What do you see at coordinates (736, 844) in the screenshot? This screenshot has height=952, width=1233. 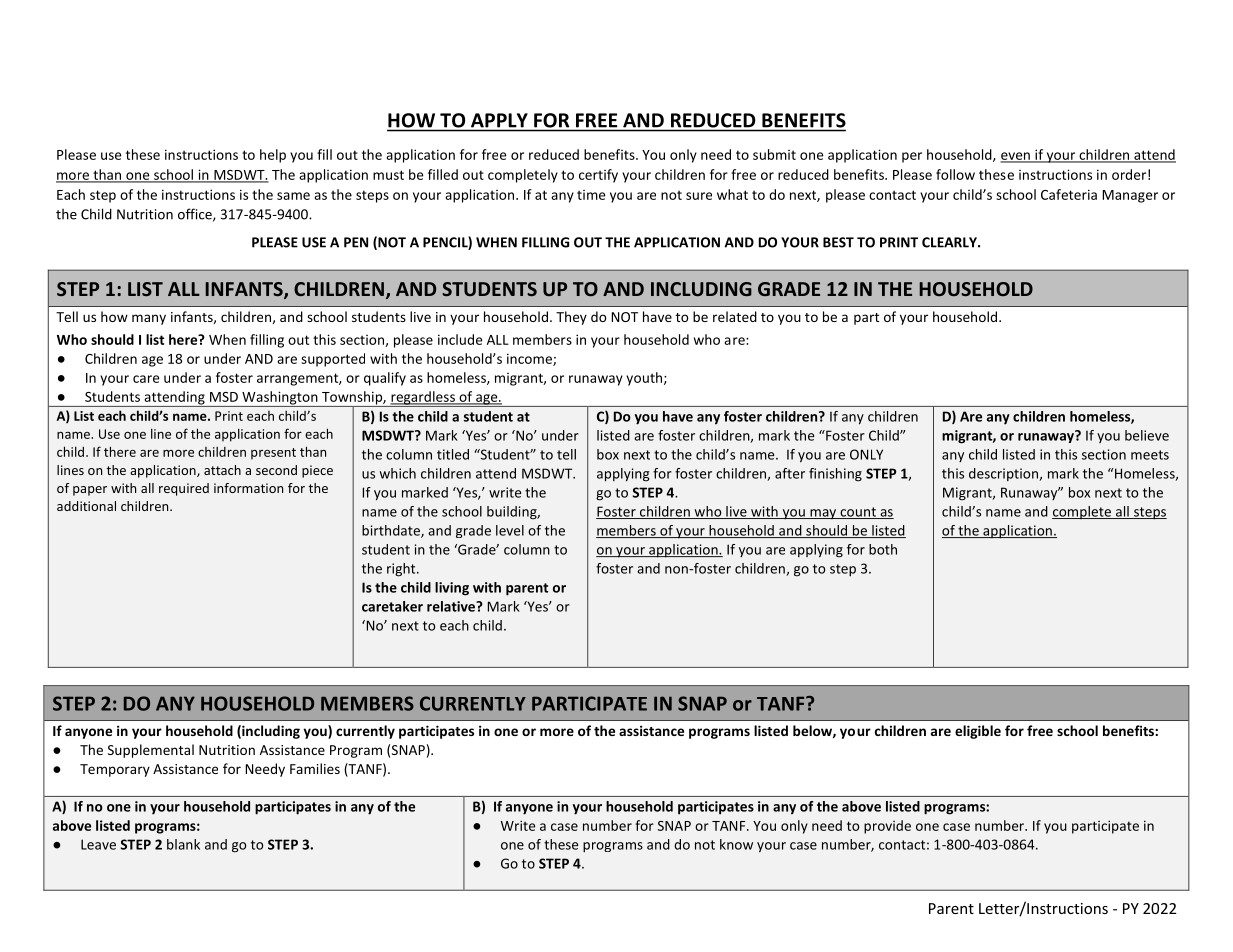 I see `know` at bounding box center [736, 844].
